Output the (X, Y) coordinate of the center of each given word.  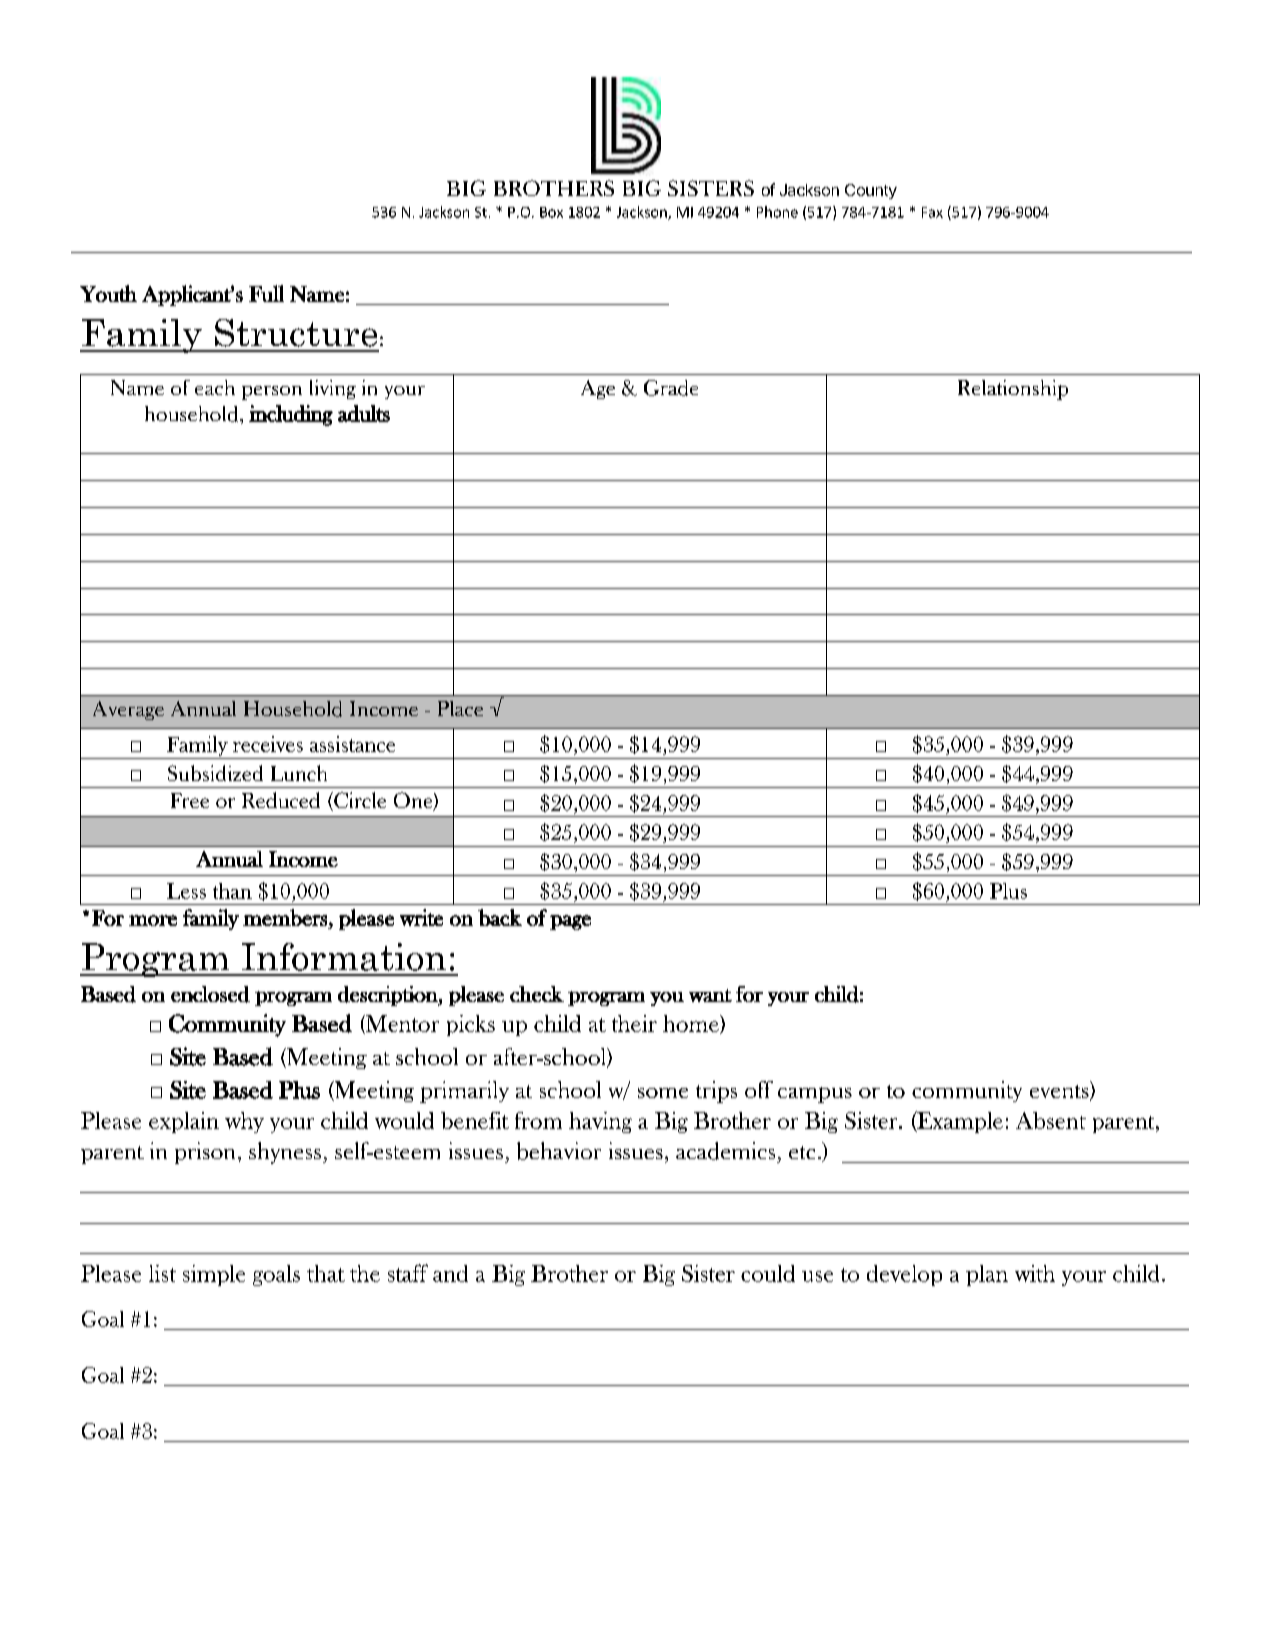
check (537, 994)
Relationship (1013, 390)
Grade (671, 388)
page (570, 922)
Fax (932, 212)
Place (460, 708)
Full (266, 293)
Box (551, 212)
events (1060, 1093)
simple (214, 1275)
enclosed (210, 994)
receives (268, 744)
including (291, 415)
